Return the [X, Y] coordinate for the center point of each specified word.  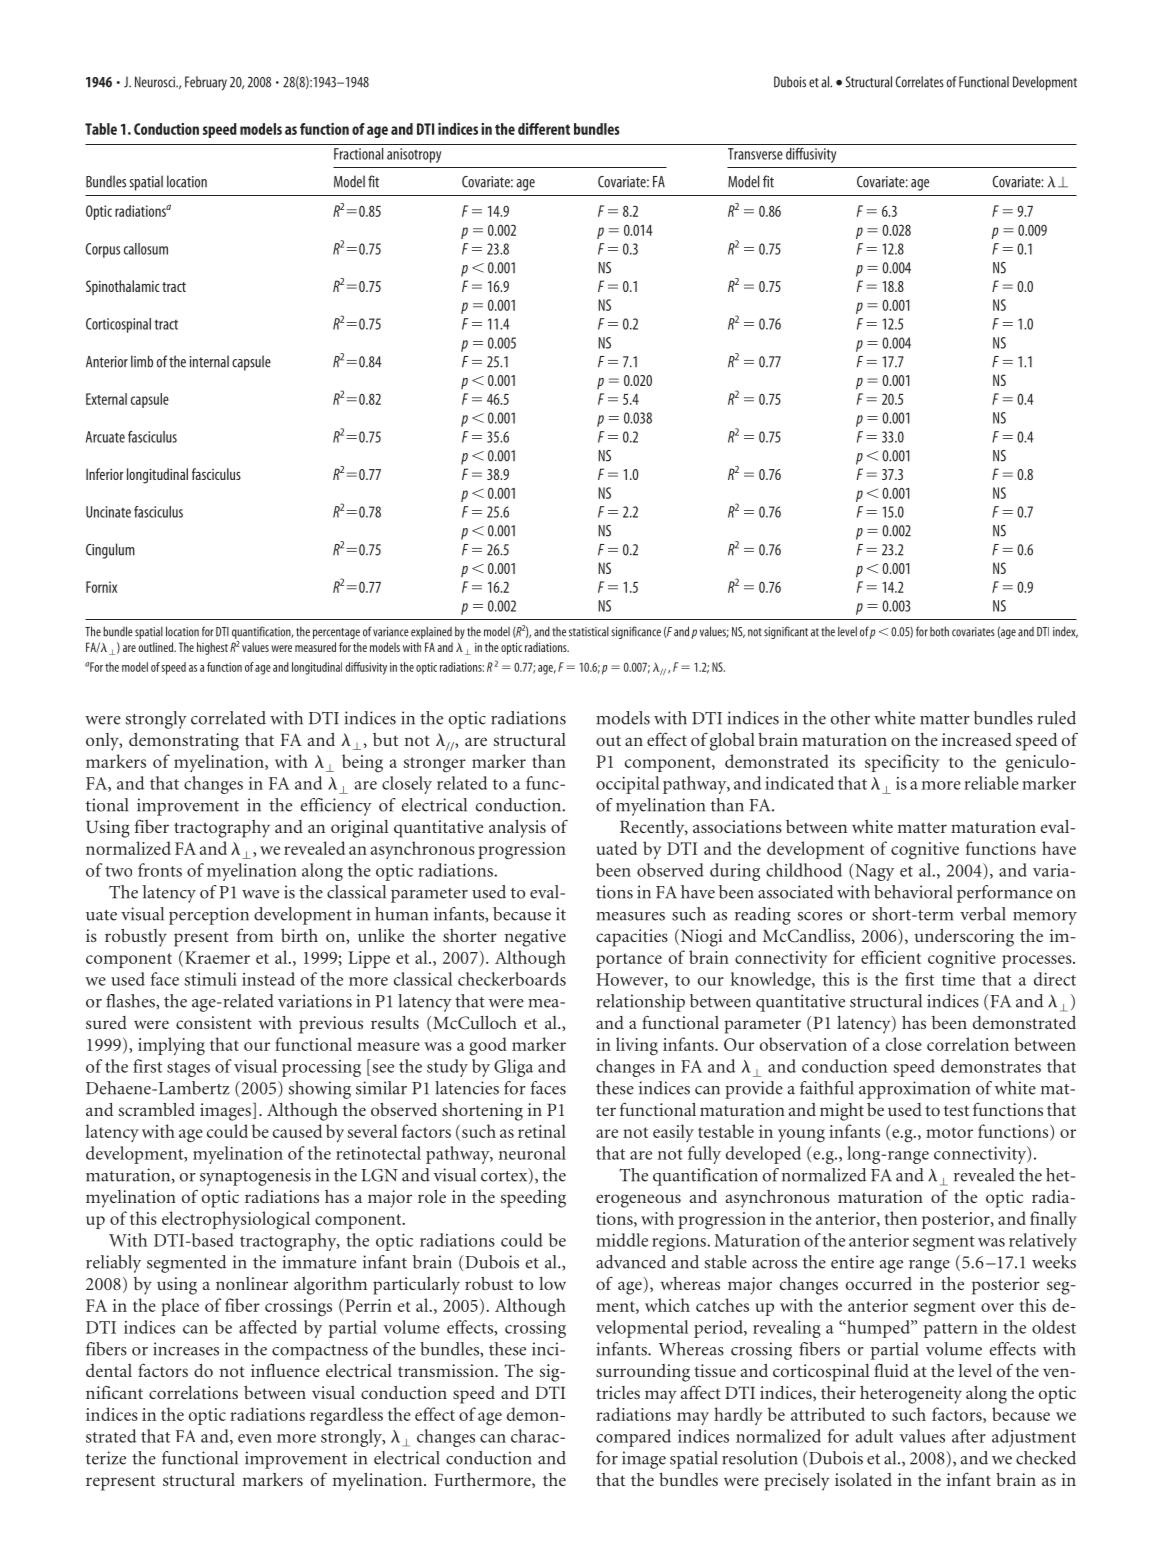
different [544, 129]
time [958, 979]
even [255, 1438]
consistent [214, 1022]
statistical [589, 631]
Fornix [101, 587]
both [939, 631]
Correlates [920, 82]
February [206, 83]
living [637, 1046]
